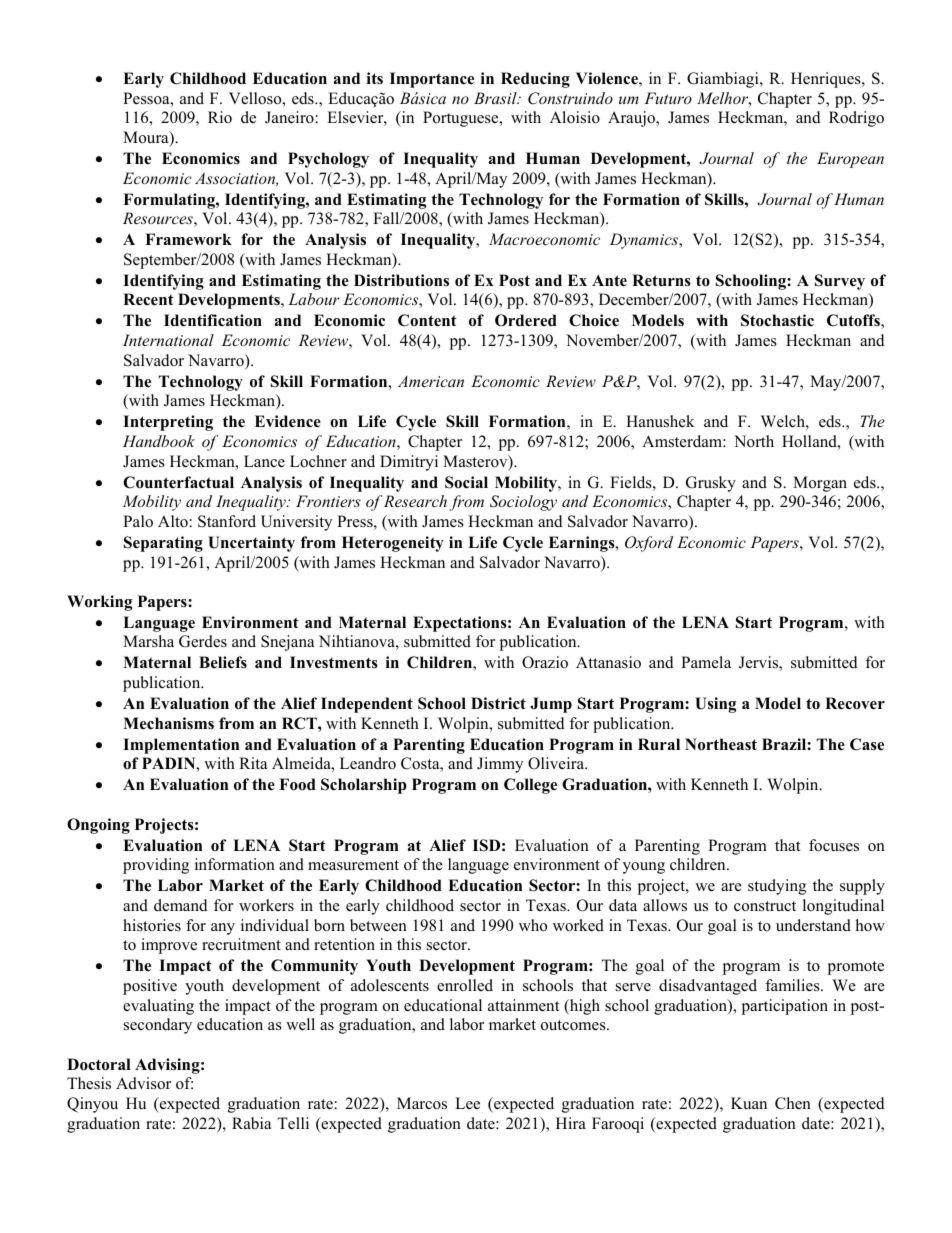 This screenshot has width=952, height=1233. I want to click on Portuguese, so click(462, 119).
